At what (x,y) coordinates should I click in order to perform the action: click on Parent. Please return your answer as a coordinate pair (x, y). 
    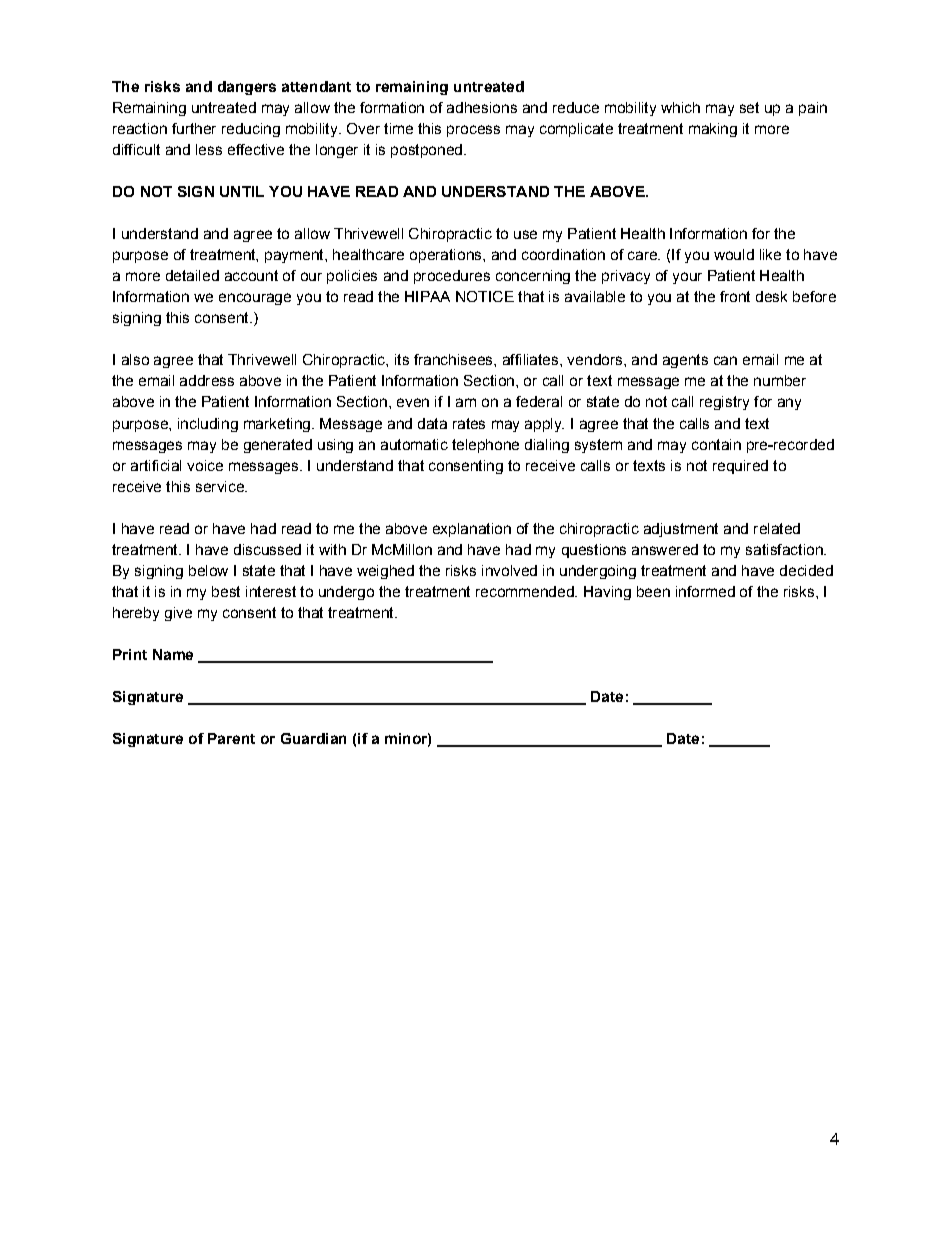
    Looking at the image, I should click on (231, 738).
